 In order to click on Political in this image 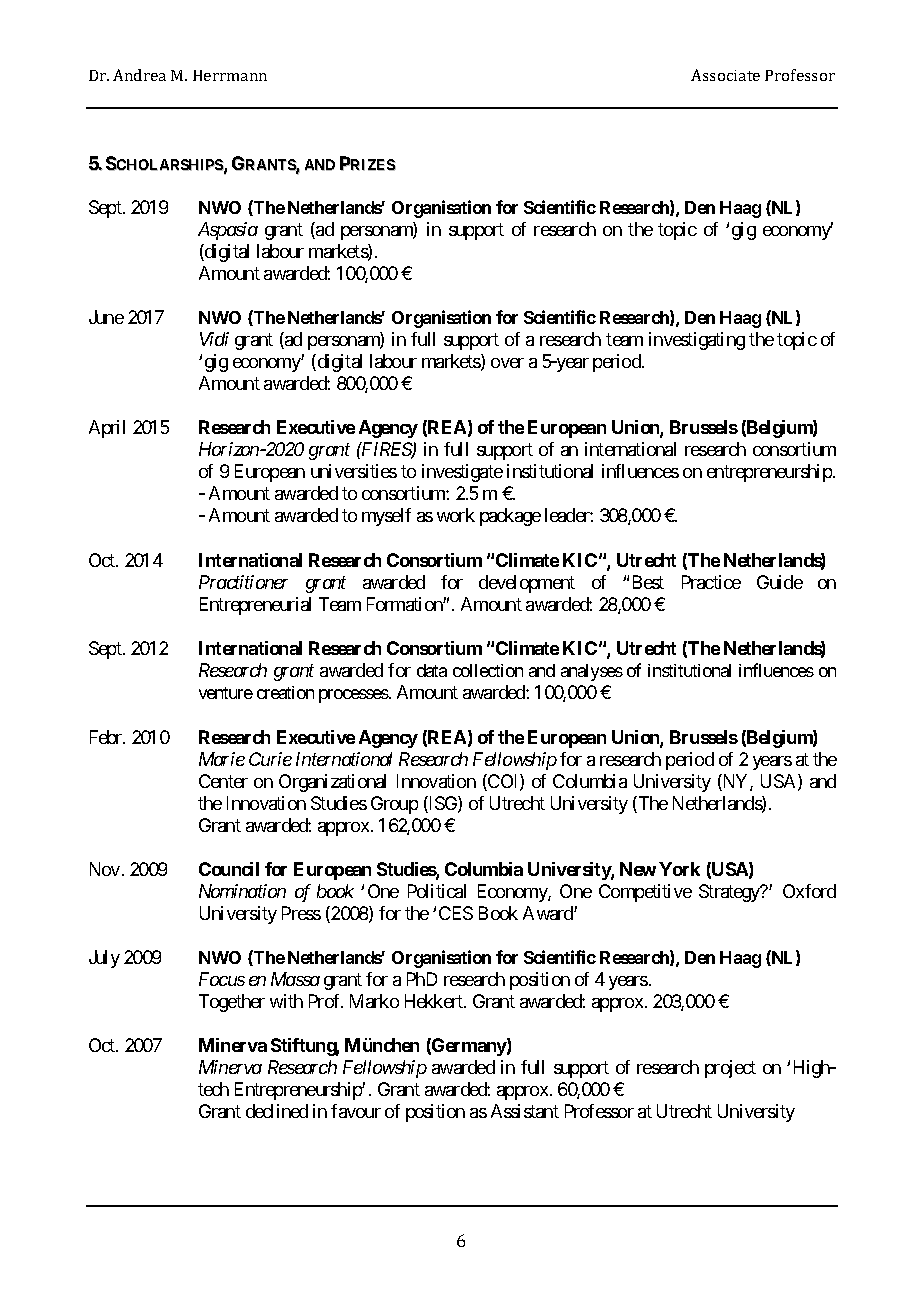, I will do `click(437, 891)`.
